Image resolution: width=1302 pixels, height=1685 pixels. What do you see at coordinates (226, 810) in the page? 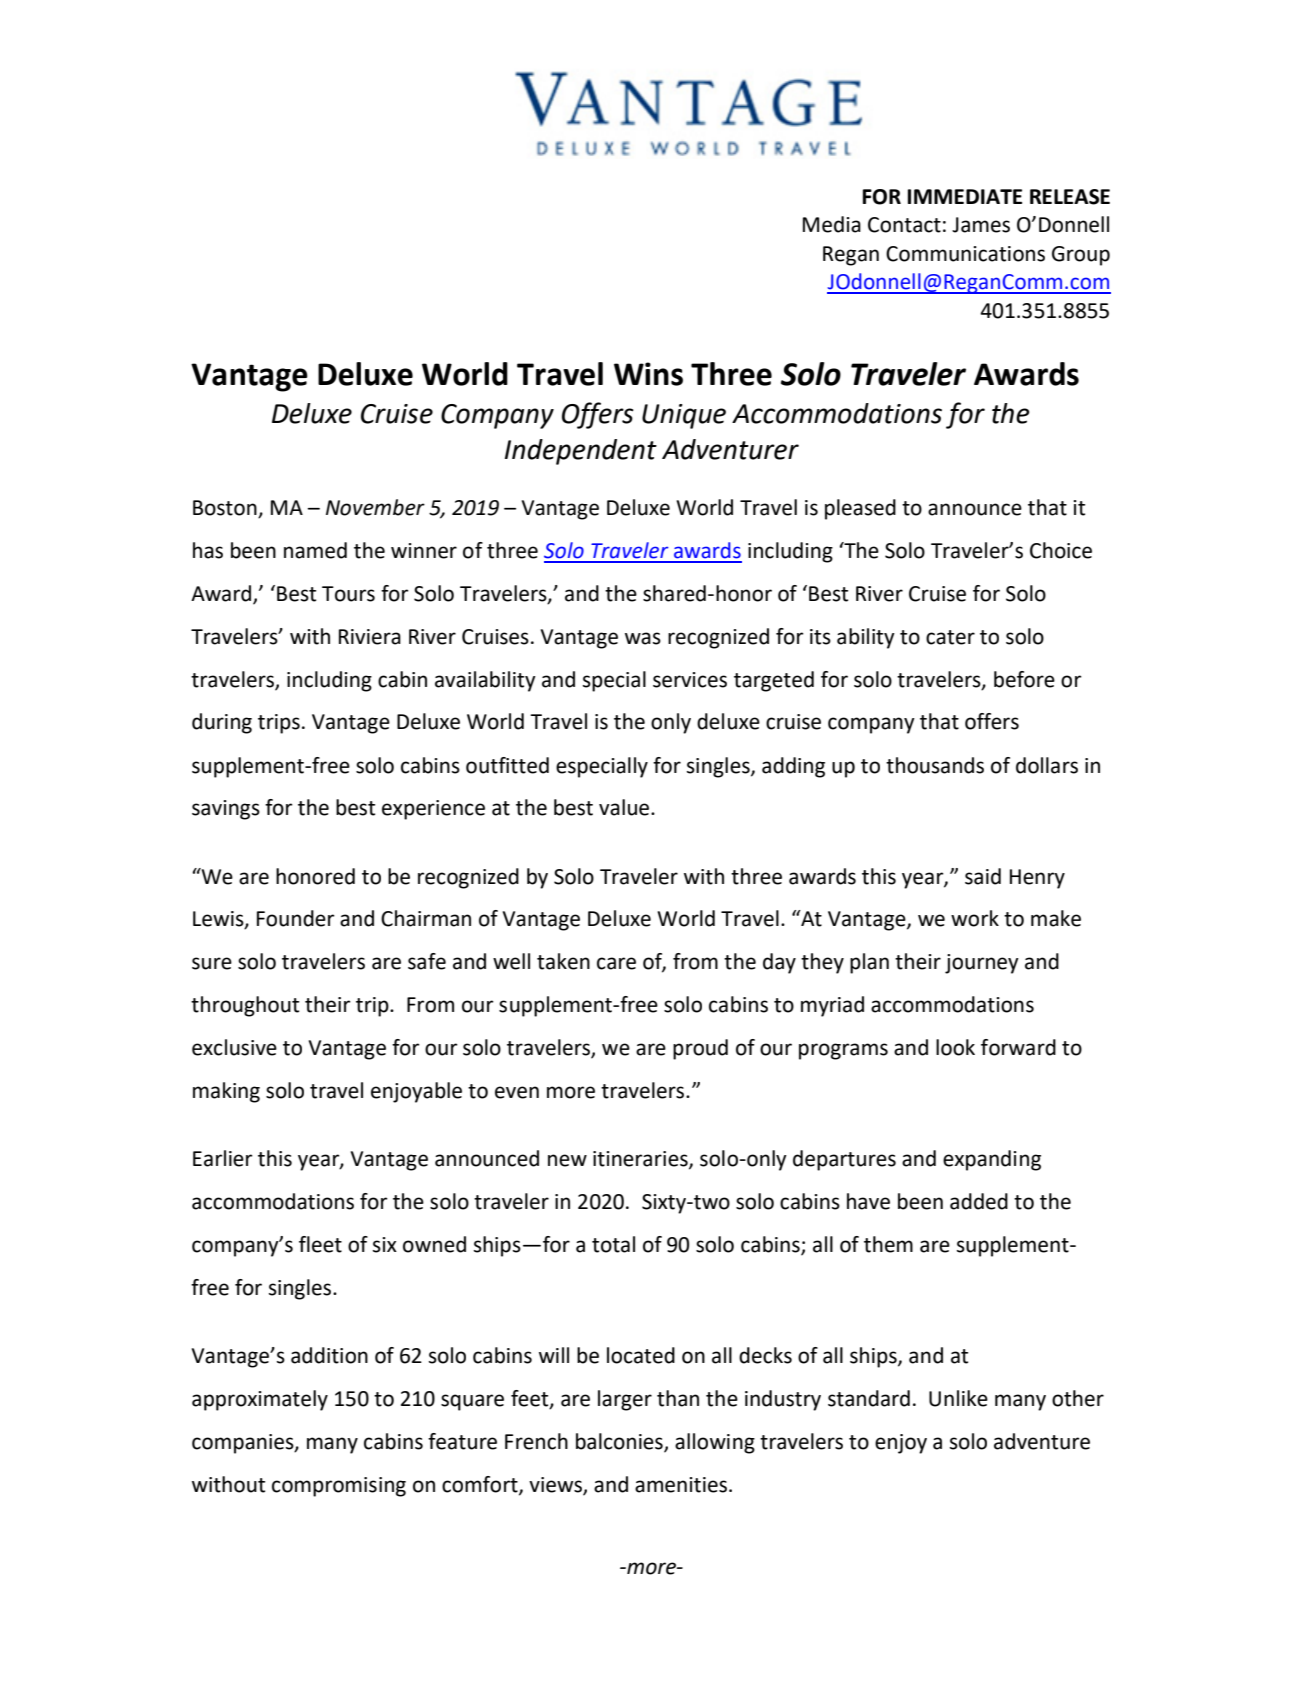
I see `savings` at bounding box center [226, 810].
